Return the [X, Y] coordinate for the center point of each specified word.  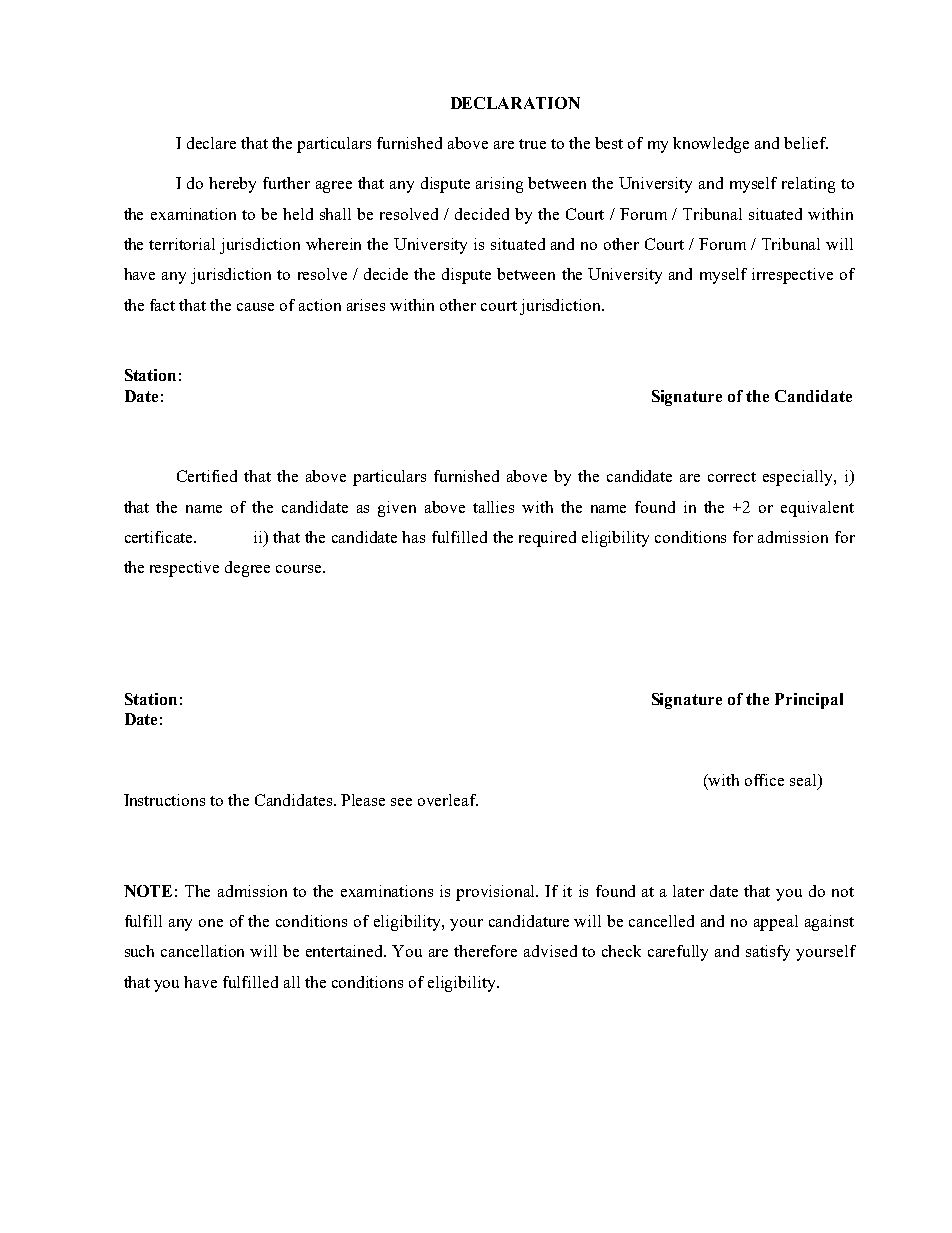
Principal [809, 701]
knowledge [711, 145]
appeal [776, 923]
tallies [493, 507]
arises [366, 305]
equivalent [817, 509]
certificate [160, 537]
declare [211, 143]
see [401, 802]
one [211, 923]
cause [255, 307]
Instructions [164, 800]
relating [808, 185]
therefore [485, 951]
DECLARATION [515, 103]
